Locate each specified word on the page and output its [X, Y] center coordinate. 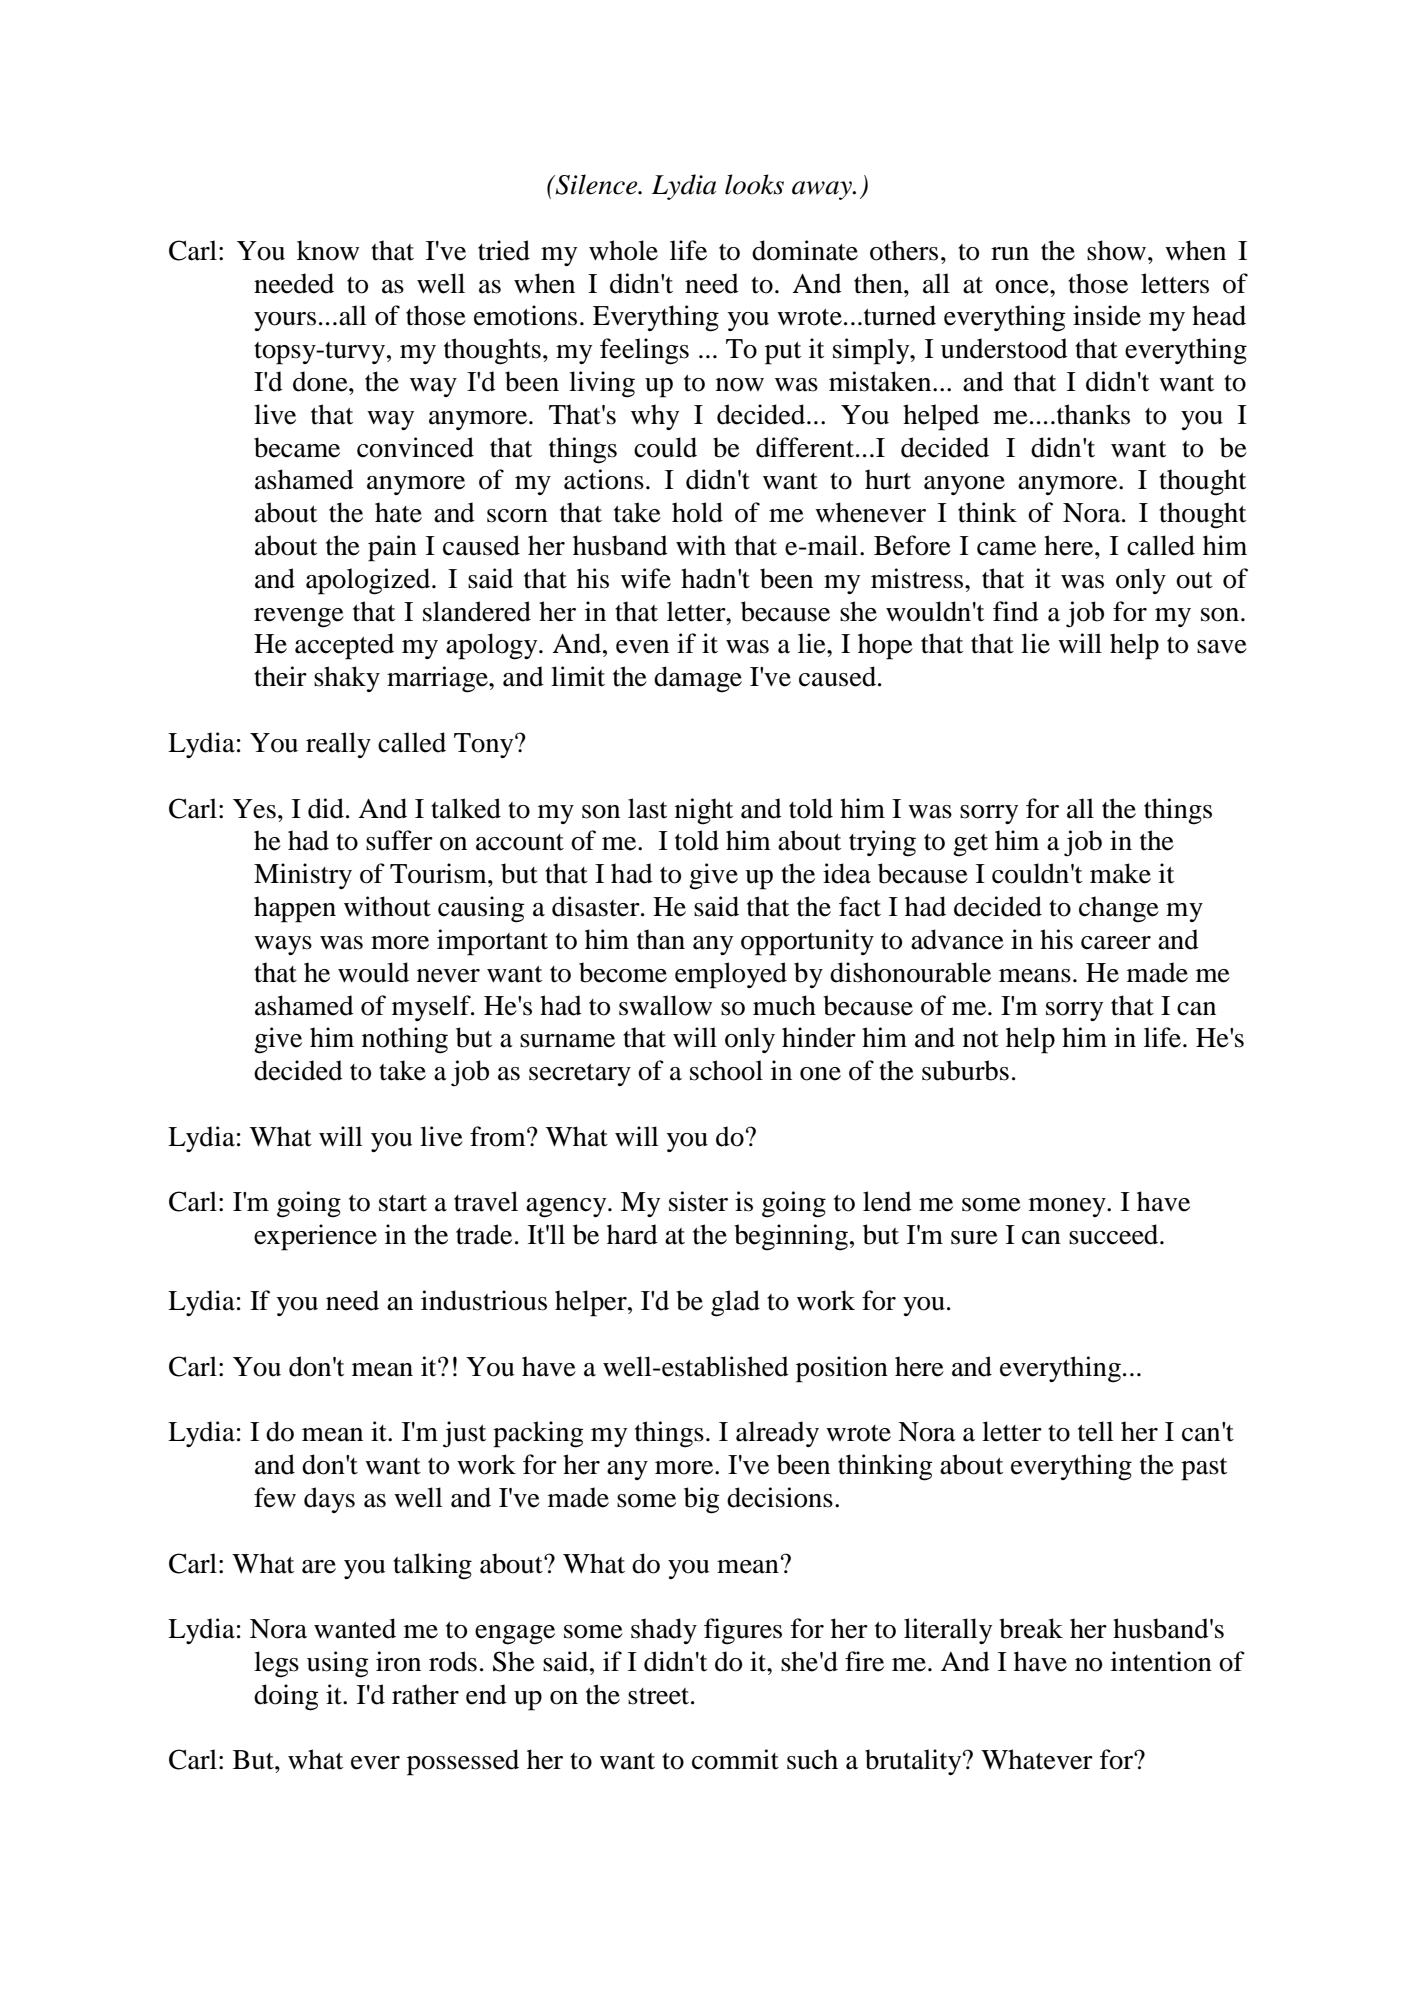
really [338, 745]
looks [754, 184]
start [403, 1203]
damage [698, 679]
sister [698, 1201]
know [328, 250]
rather [425, 1694]
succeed [1115, 1234]
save [1222, 647]
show [1118, 250]
